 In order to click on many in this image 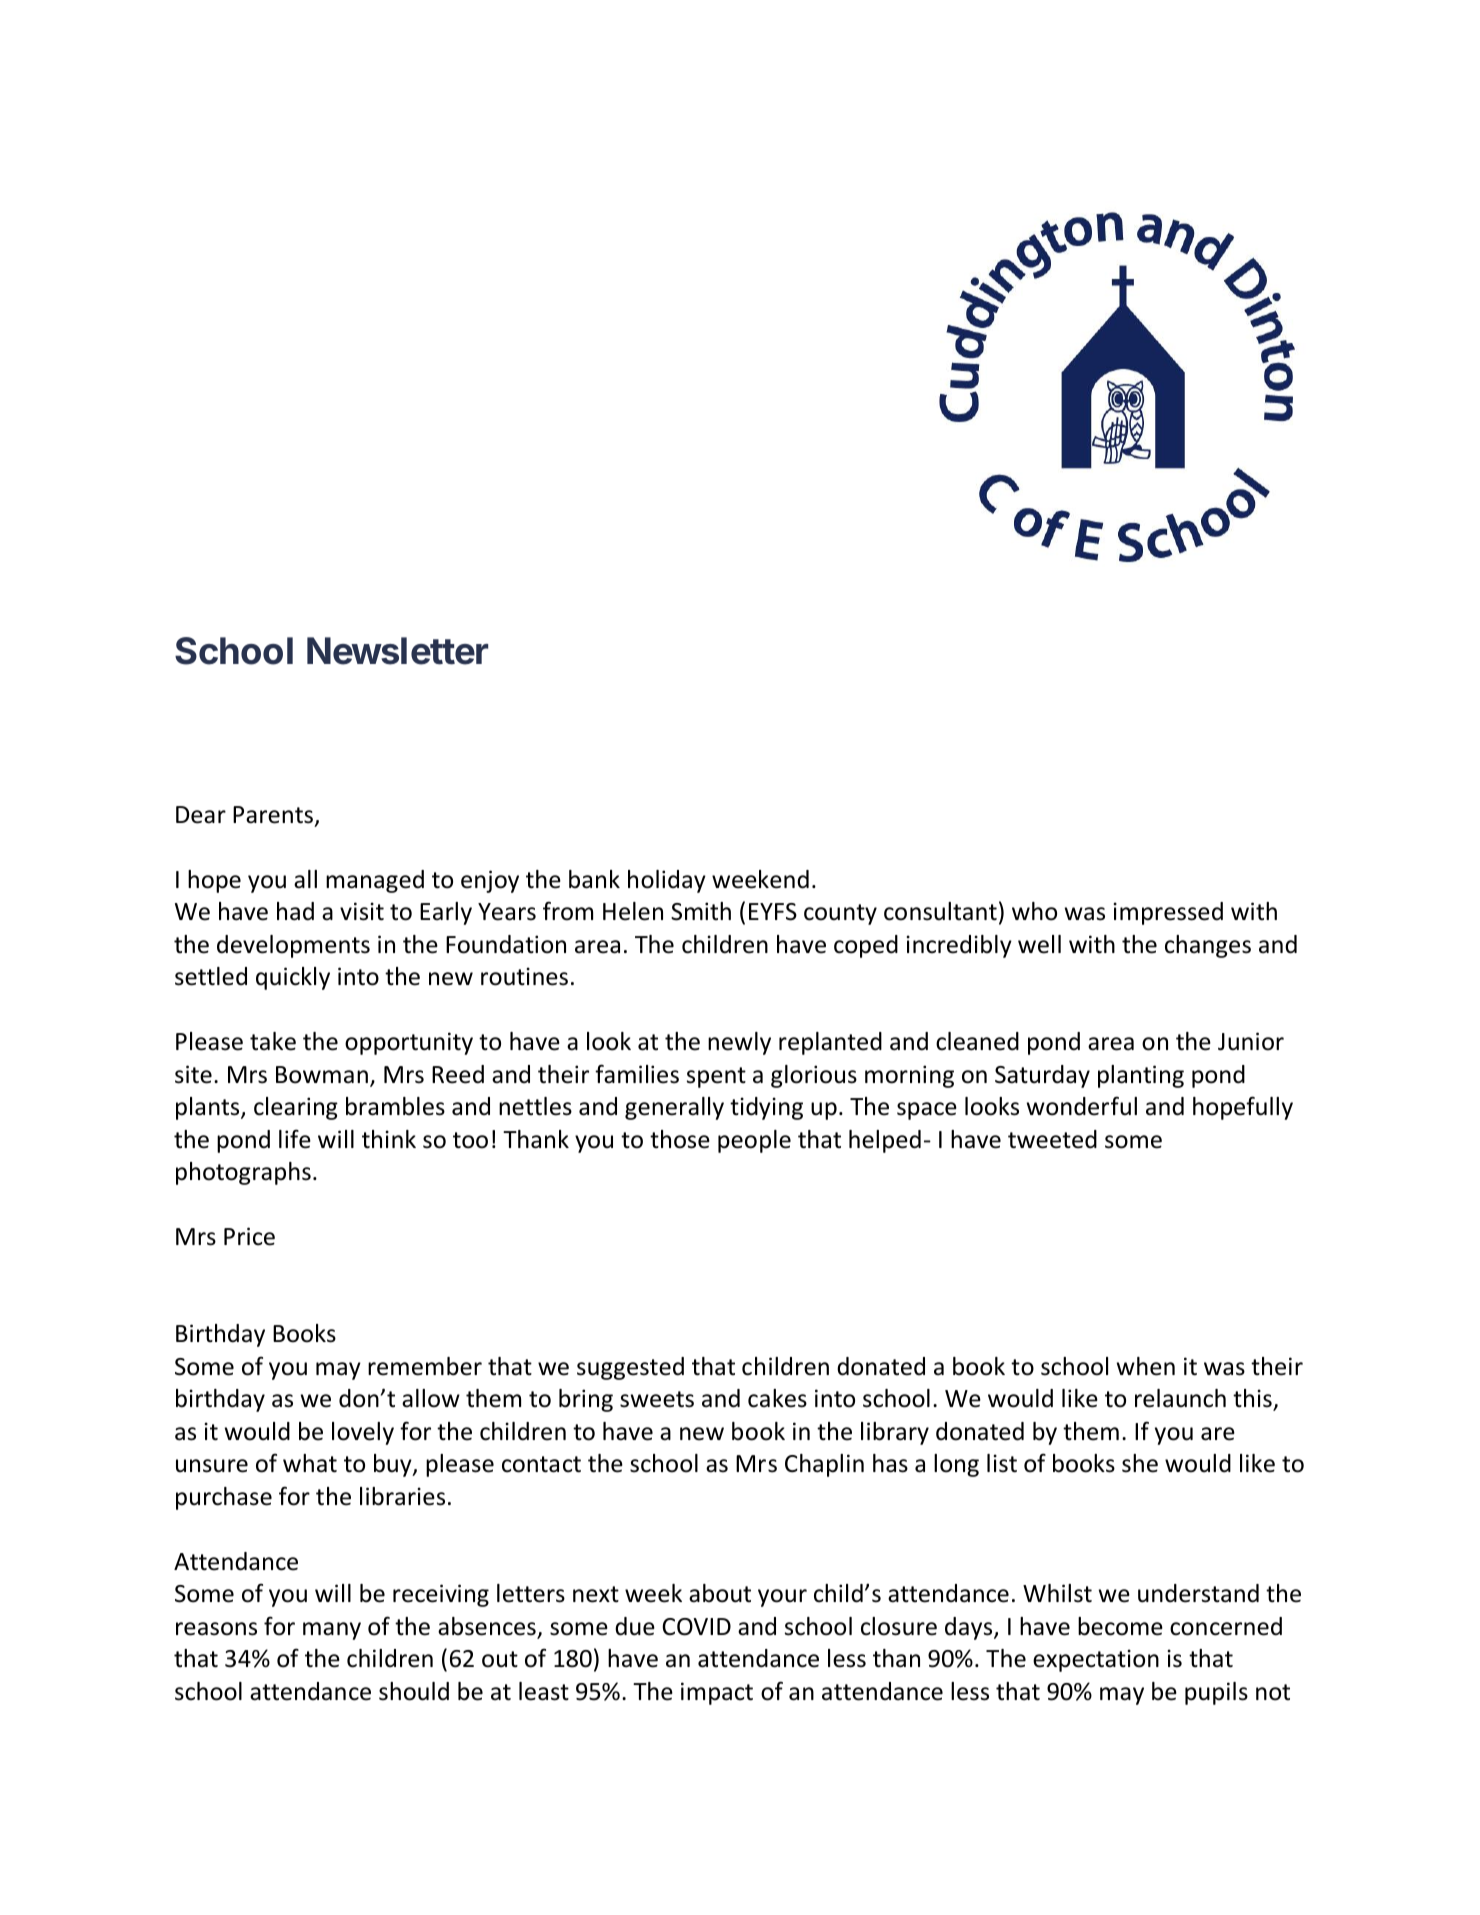, I will do `click(332, 1631)`.
